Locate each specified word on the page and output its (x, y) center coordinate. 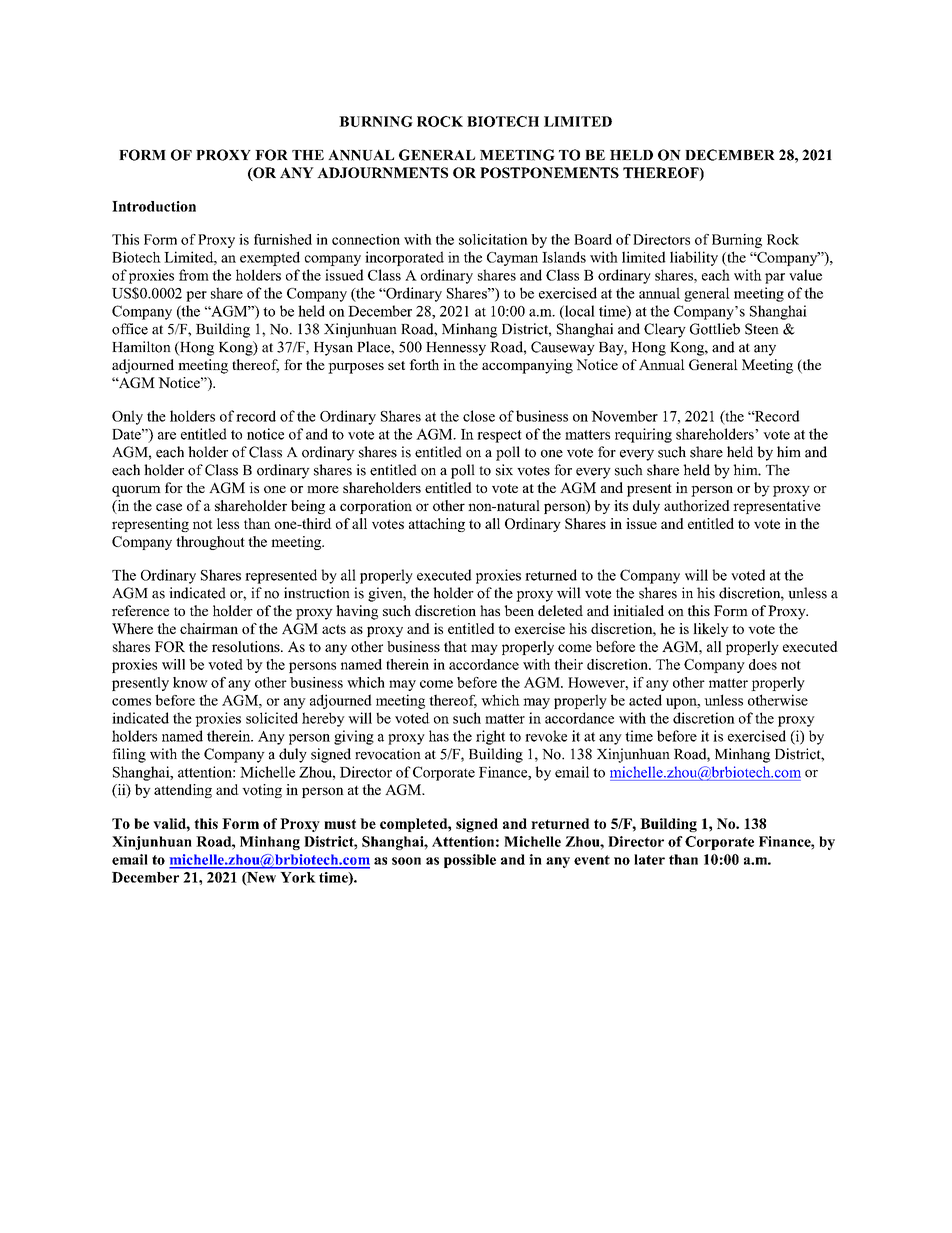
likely (711, 630)
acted (645, 700)
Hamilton (141, 347)
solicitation (493, 239)
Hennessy (456, 349)
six (504, 470)
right (490, 737)
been (519, 610)
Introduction (154, 206)
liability (694, 258)
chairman (209, 628)
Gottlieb (715, 329)
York (298, 877)
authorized (697, 505)
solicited (272, 718)
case (169, 507)
